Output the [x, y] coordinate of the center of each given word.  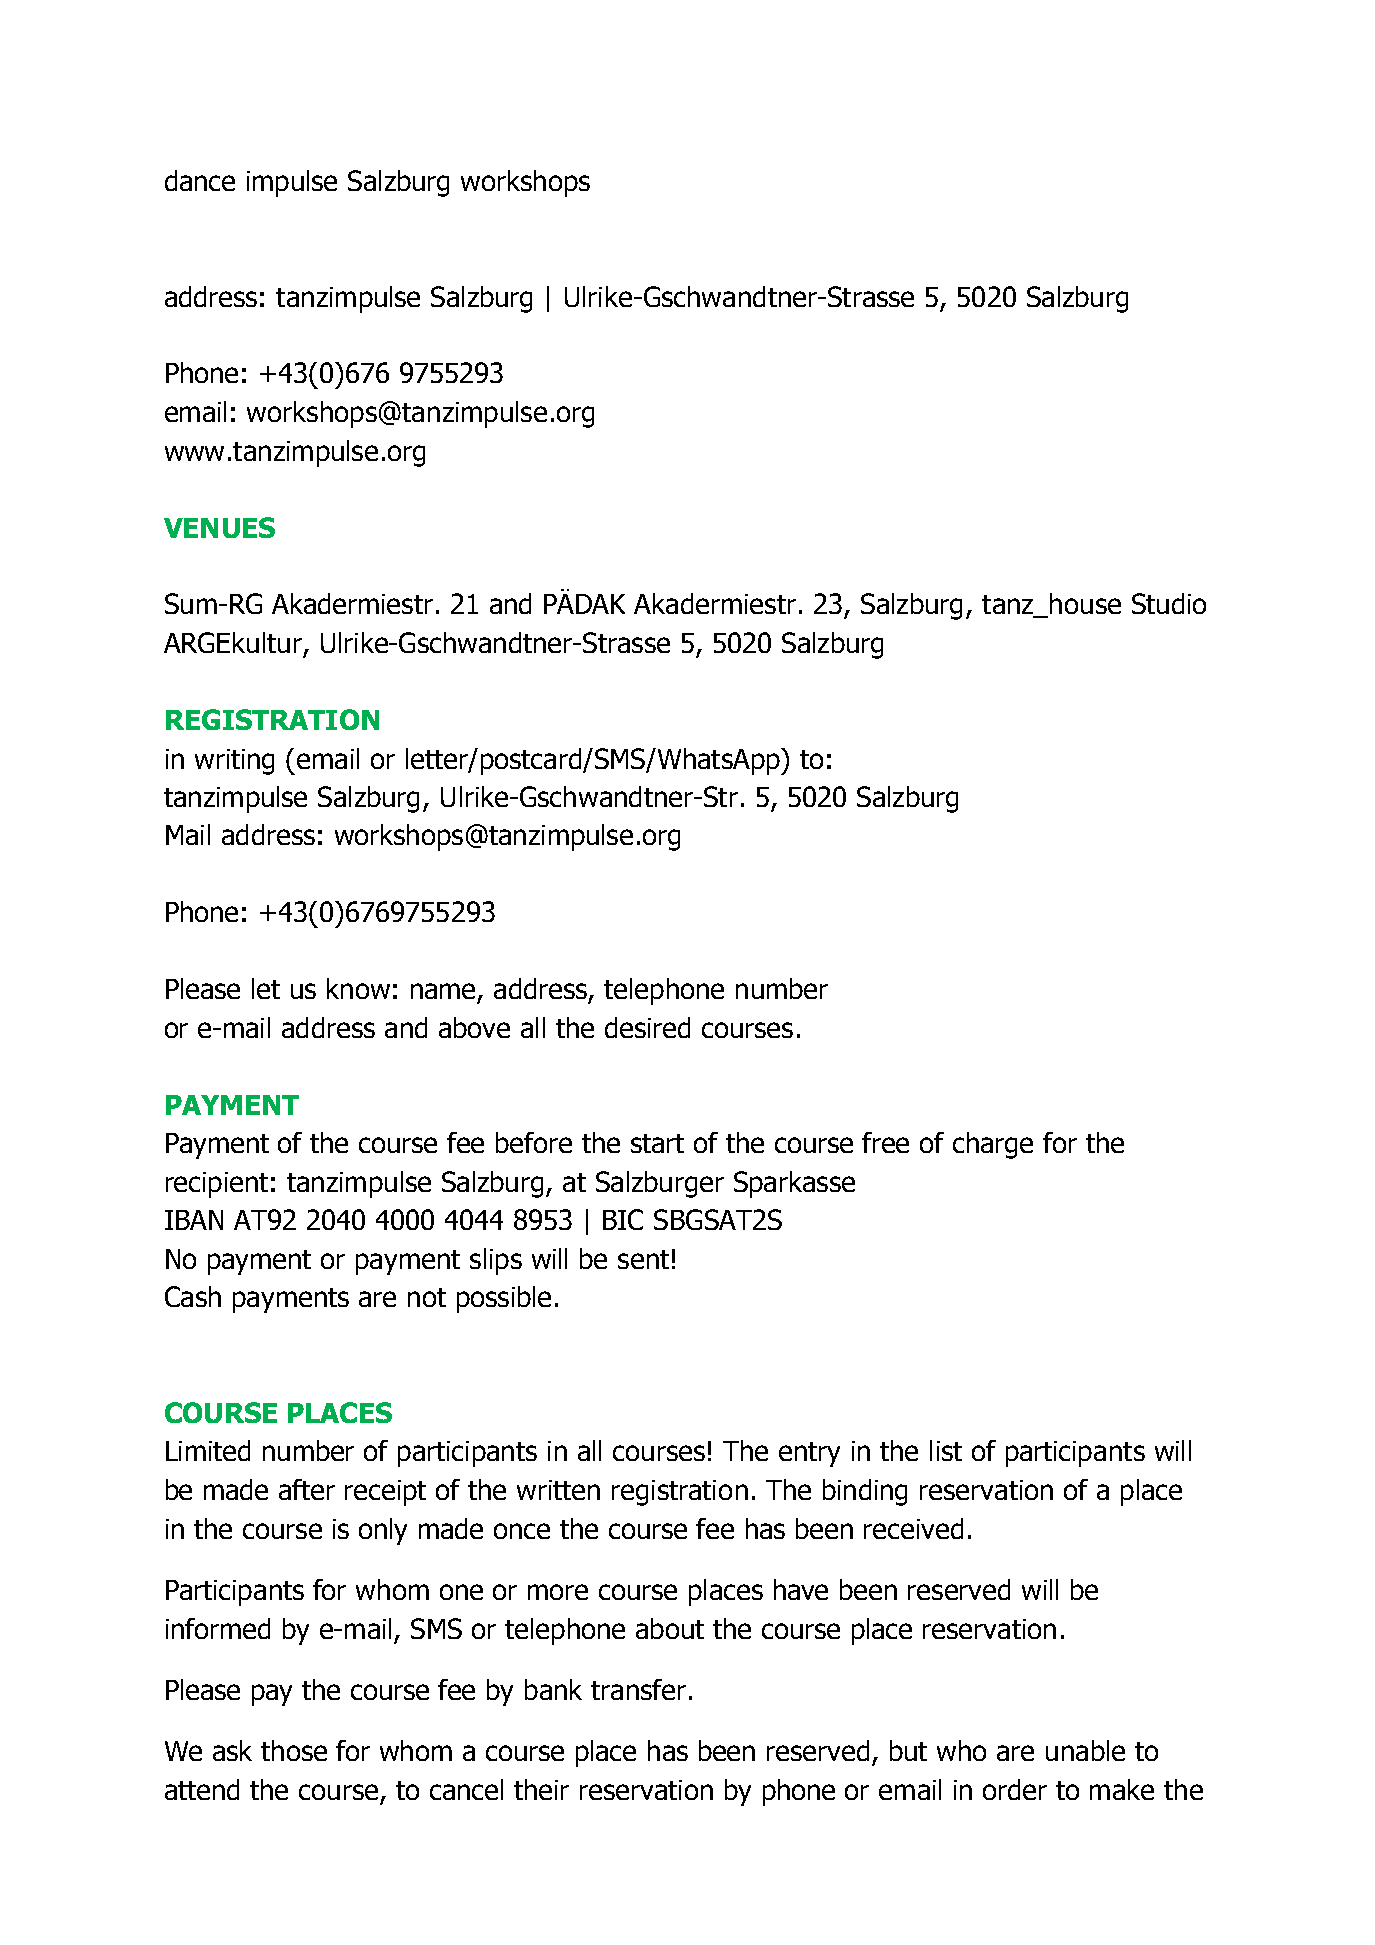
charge [993, 1145]
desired [647, 1027]
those [294, 1750]
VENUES [219, 527]
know [358, 988]
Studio [1169, 603]
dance [200, 180]
